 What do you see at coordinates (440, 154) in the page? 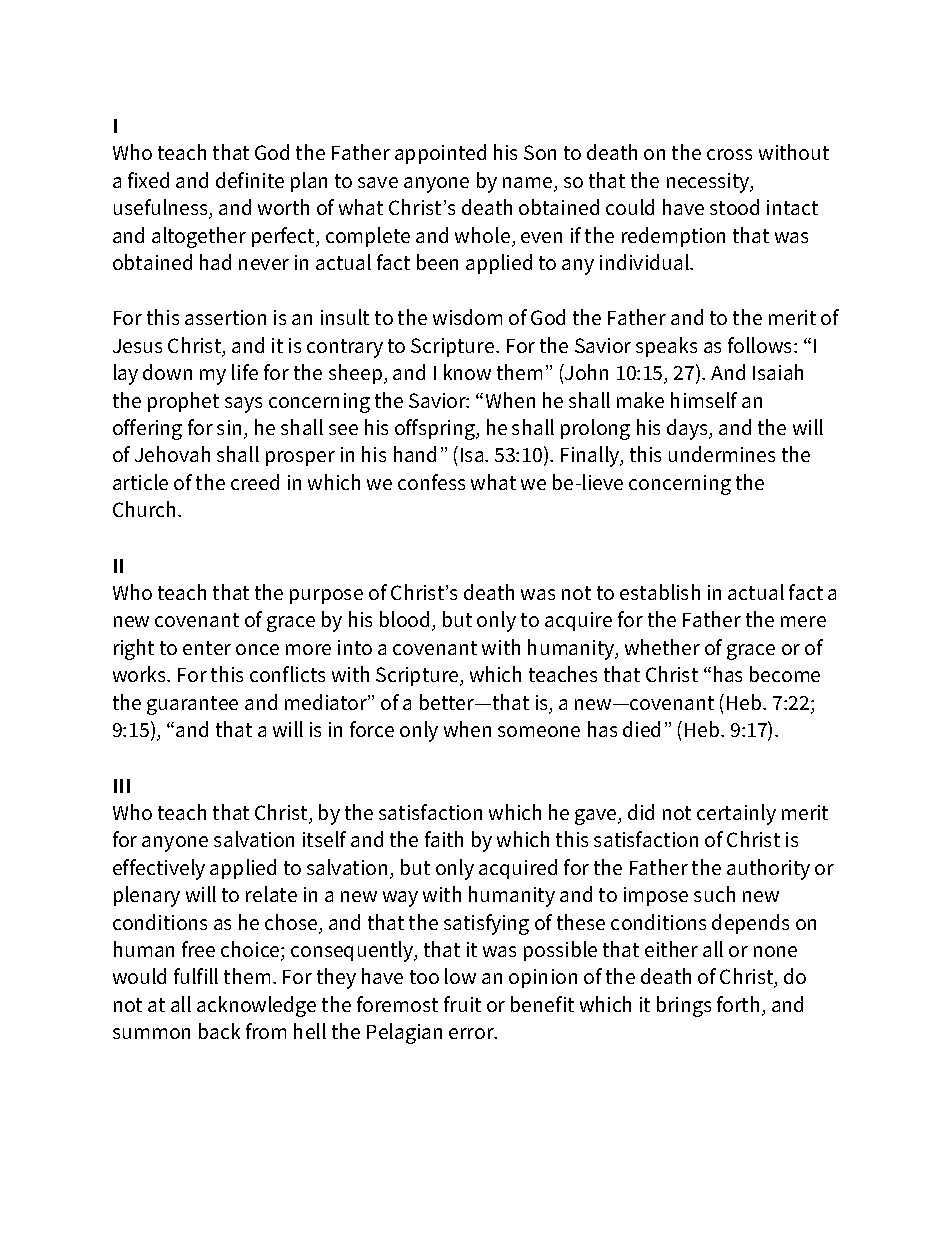
I see `appointed` at bounding box center [440, 154].
